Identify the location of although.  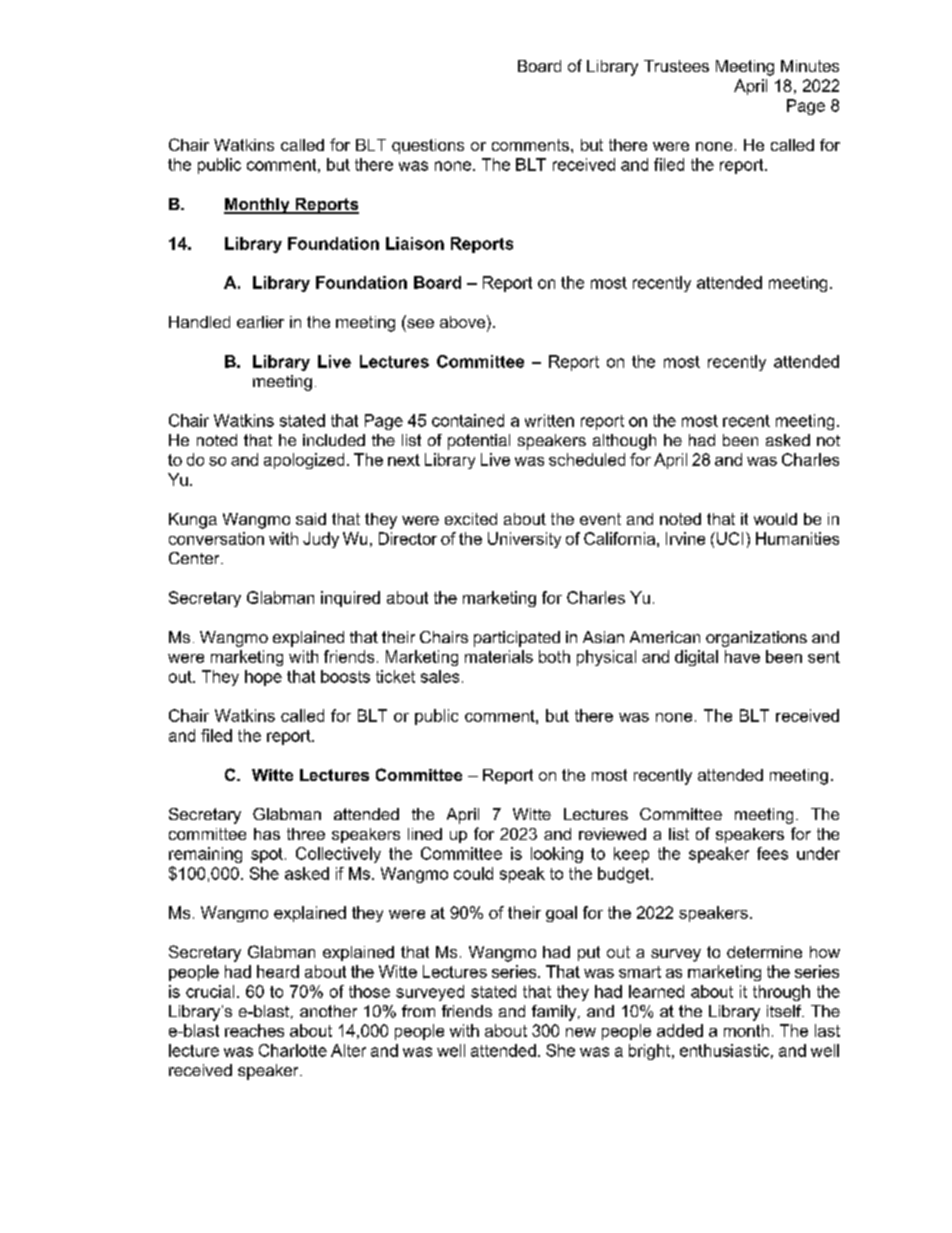
(624, 442).
